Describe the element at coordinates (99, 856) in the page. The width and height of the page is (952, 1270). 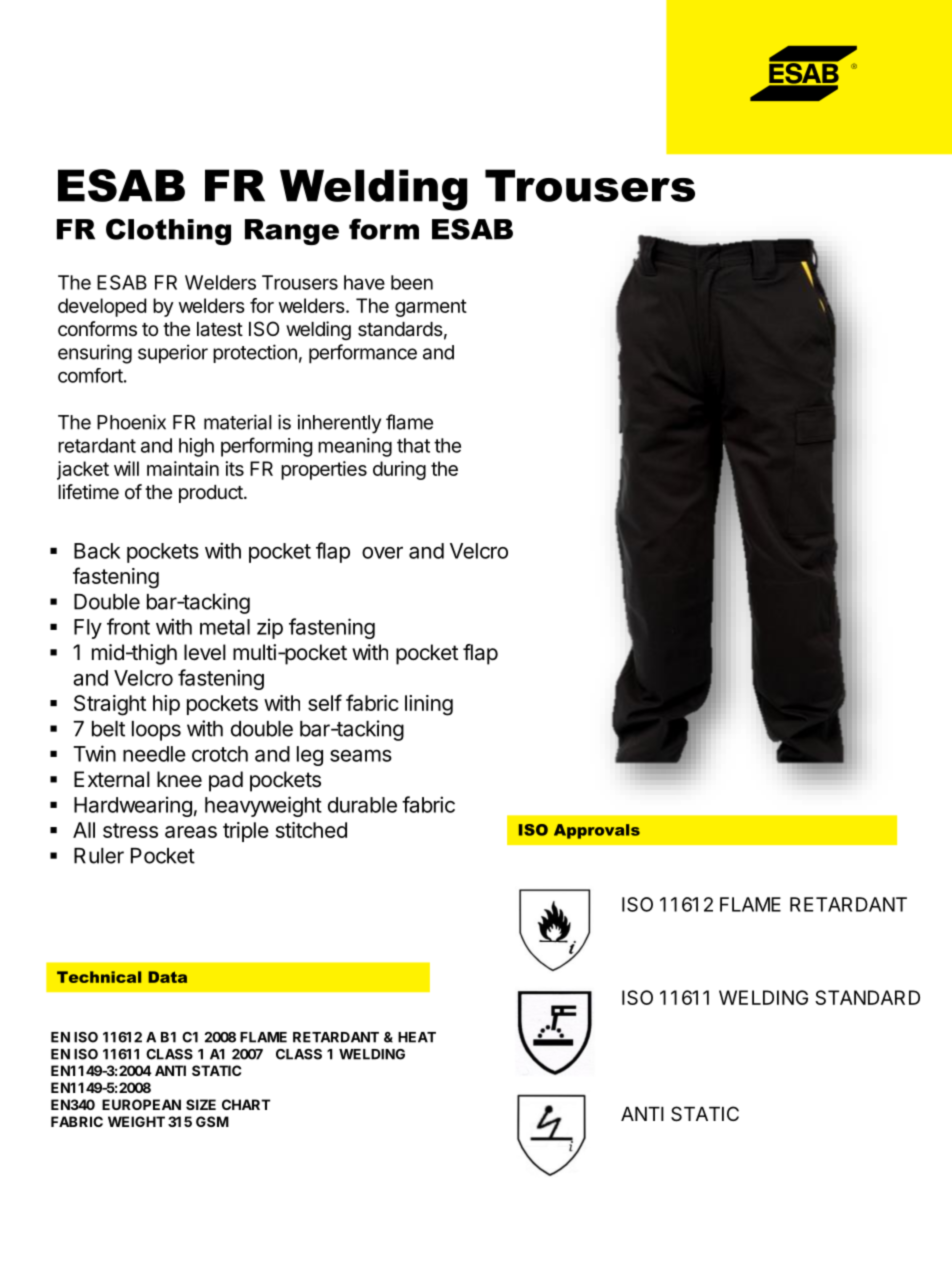
I see `Ruler` at that location.
